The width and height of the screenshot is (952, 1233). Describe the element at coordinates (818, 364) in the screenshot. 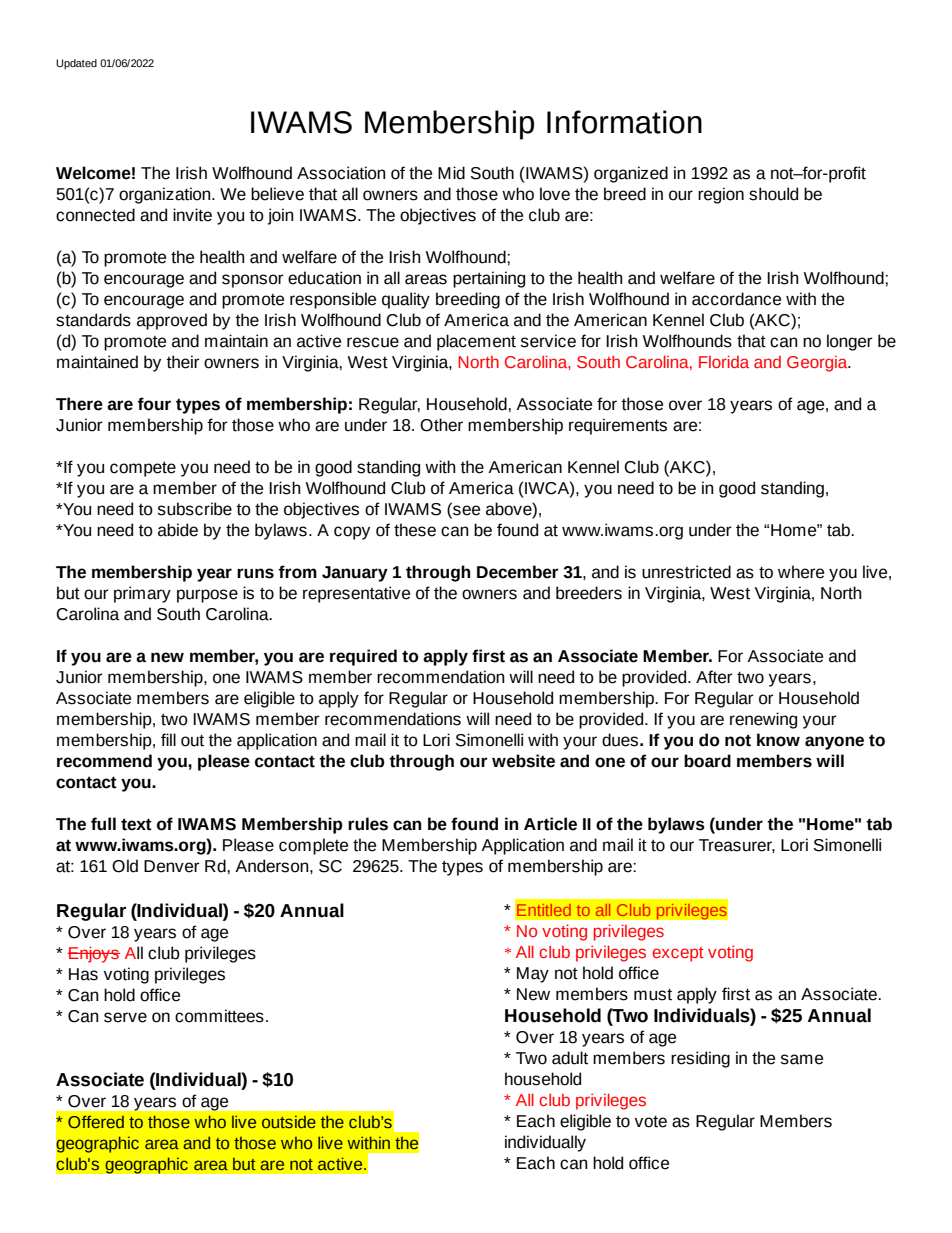

I see `Georgia` at that location.
